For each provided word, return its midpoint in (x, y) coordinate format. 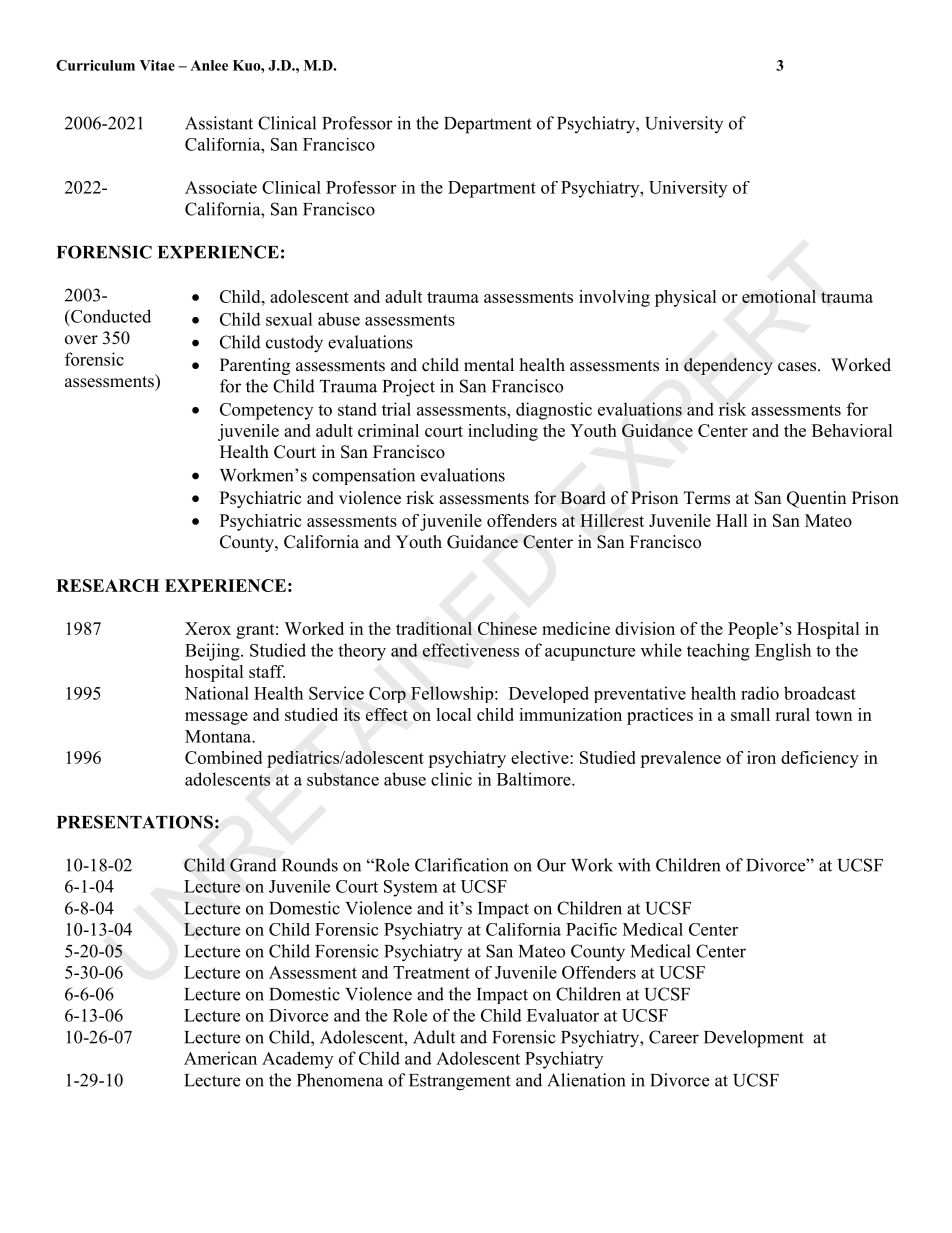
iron (761, 757)
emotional (779, 296)
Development (754, 1039)
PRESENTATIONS (135, 822)
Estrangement (460, 1082)
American (220, 1058)
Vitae (157, 65)
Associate (221, 187)
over (81, 340)
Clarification (461, 865)
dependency (728, 366)
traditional (434, 628)
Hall (732, 520)
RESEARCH (107, 585)
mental (489, 365)
